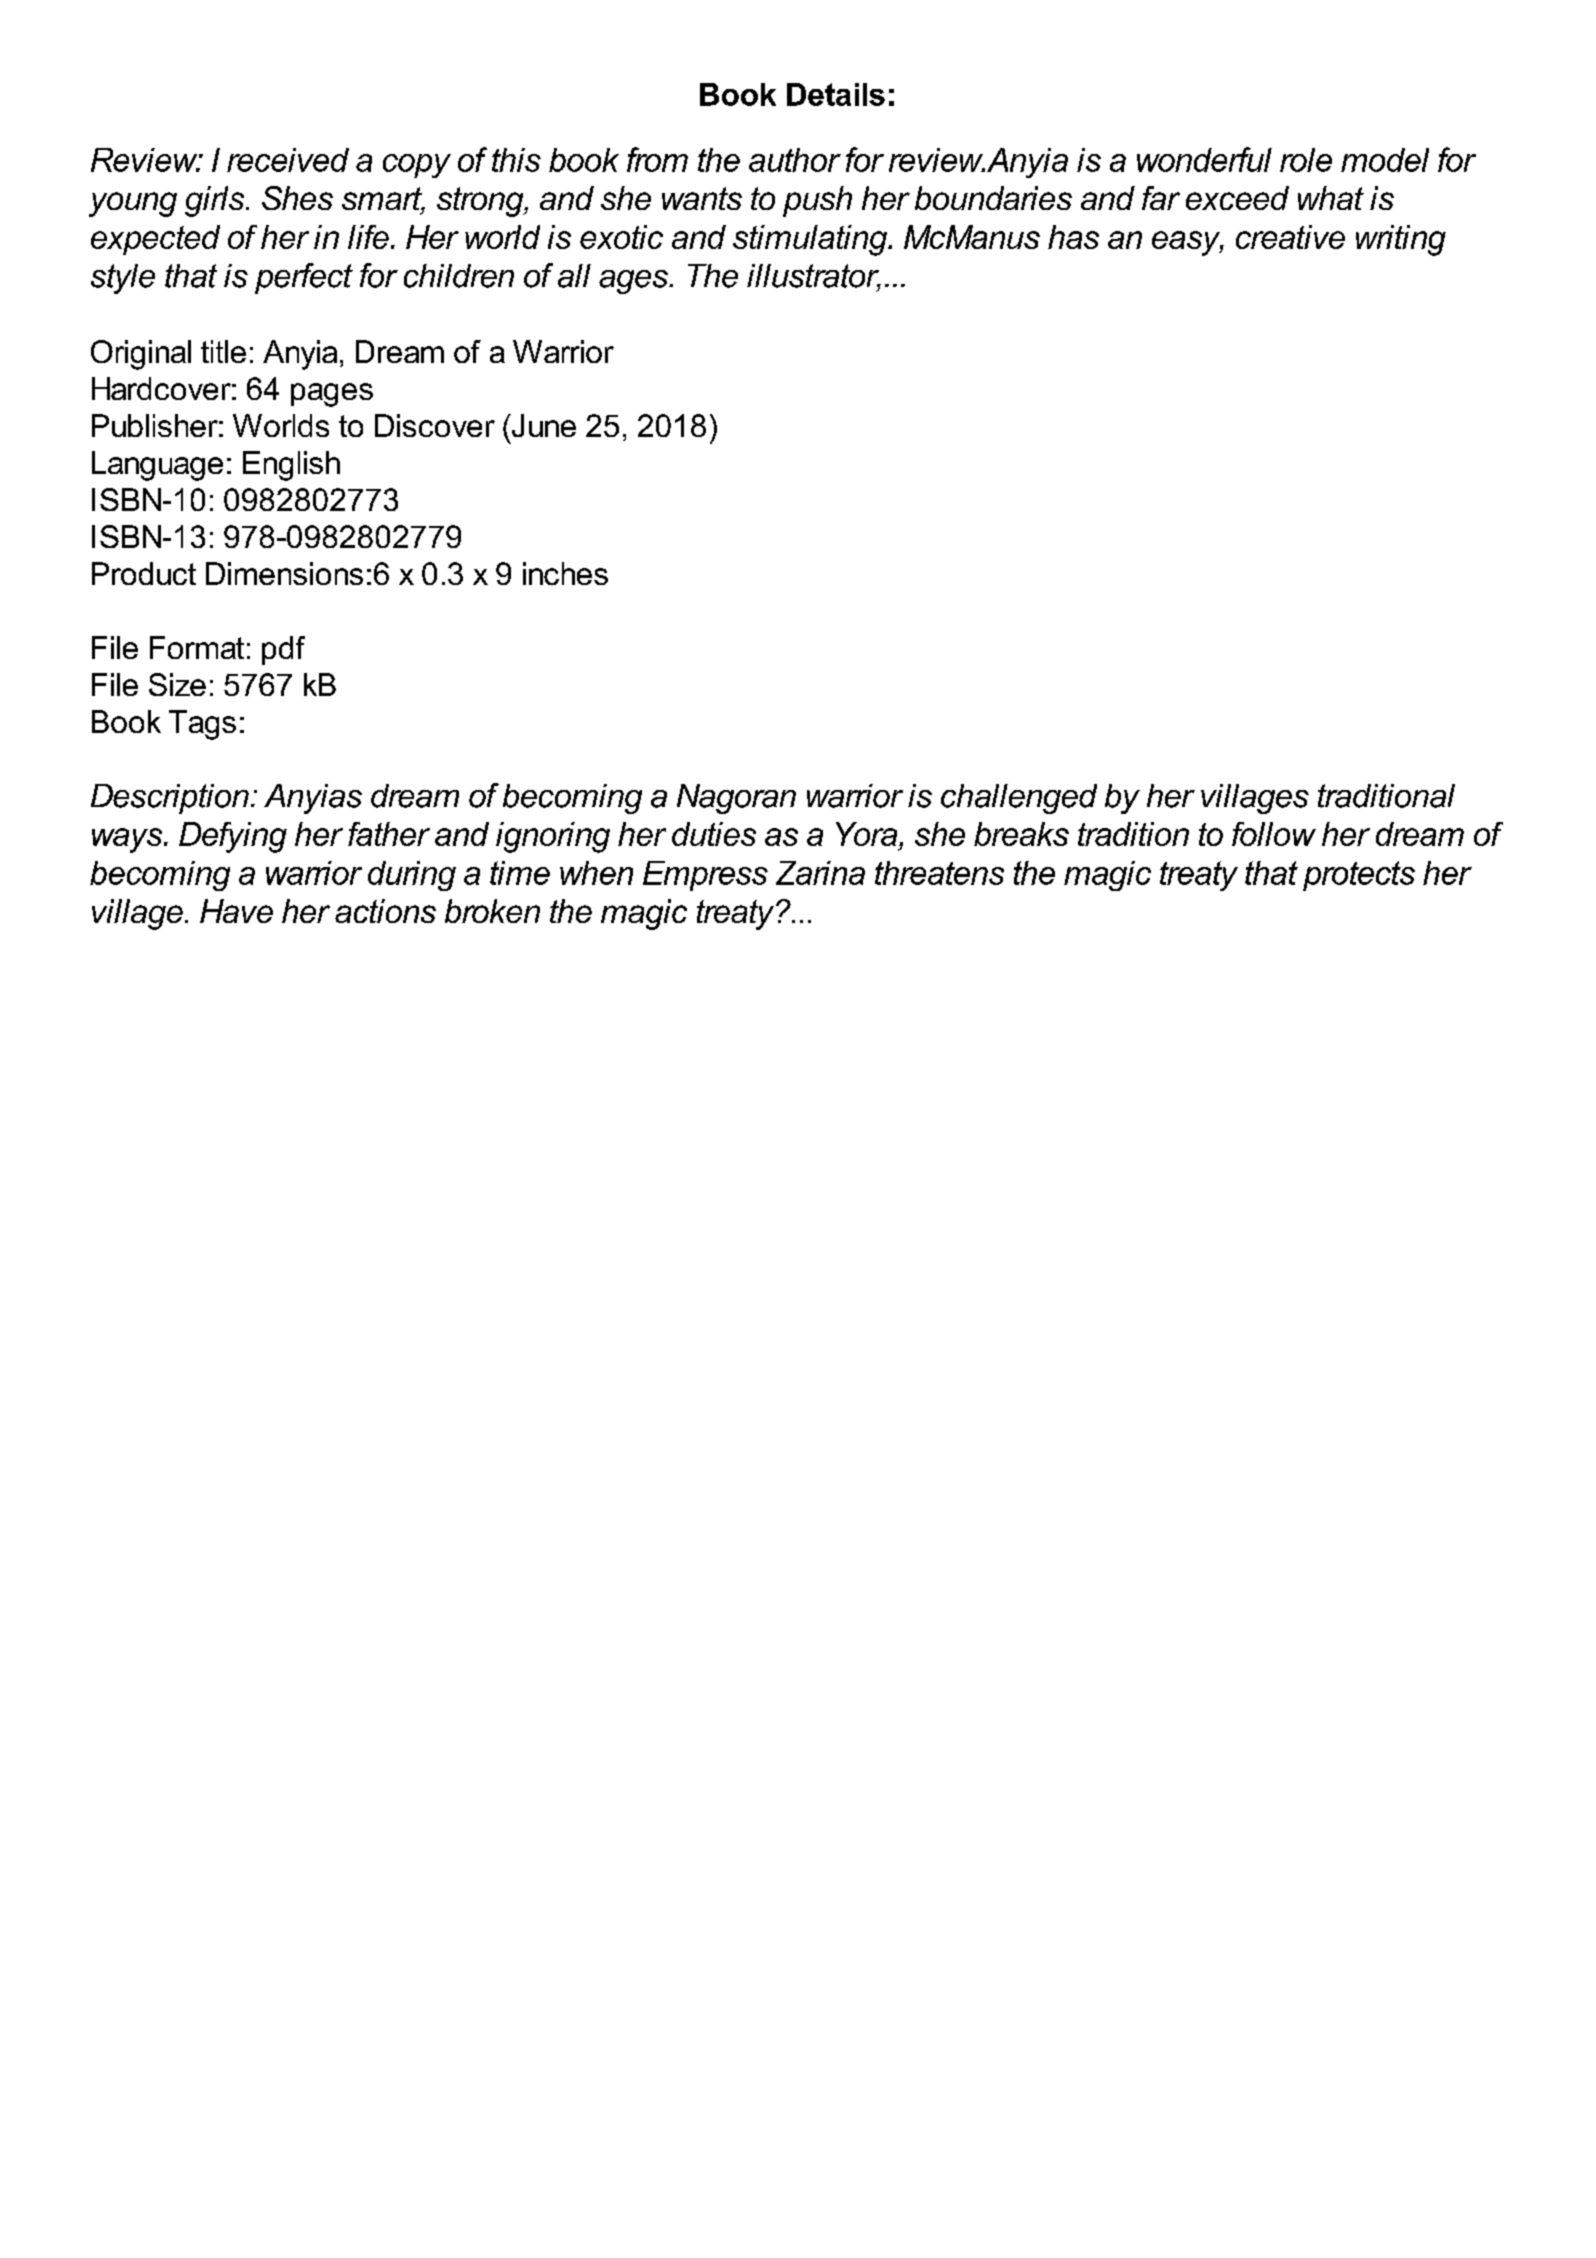 This image has height=2258, width=1596. I want to click on inches, so click(565, 573).
